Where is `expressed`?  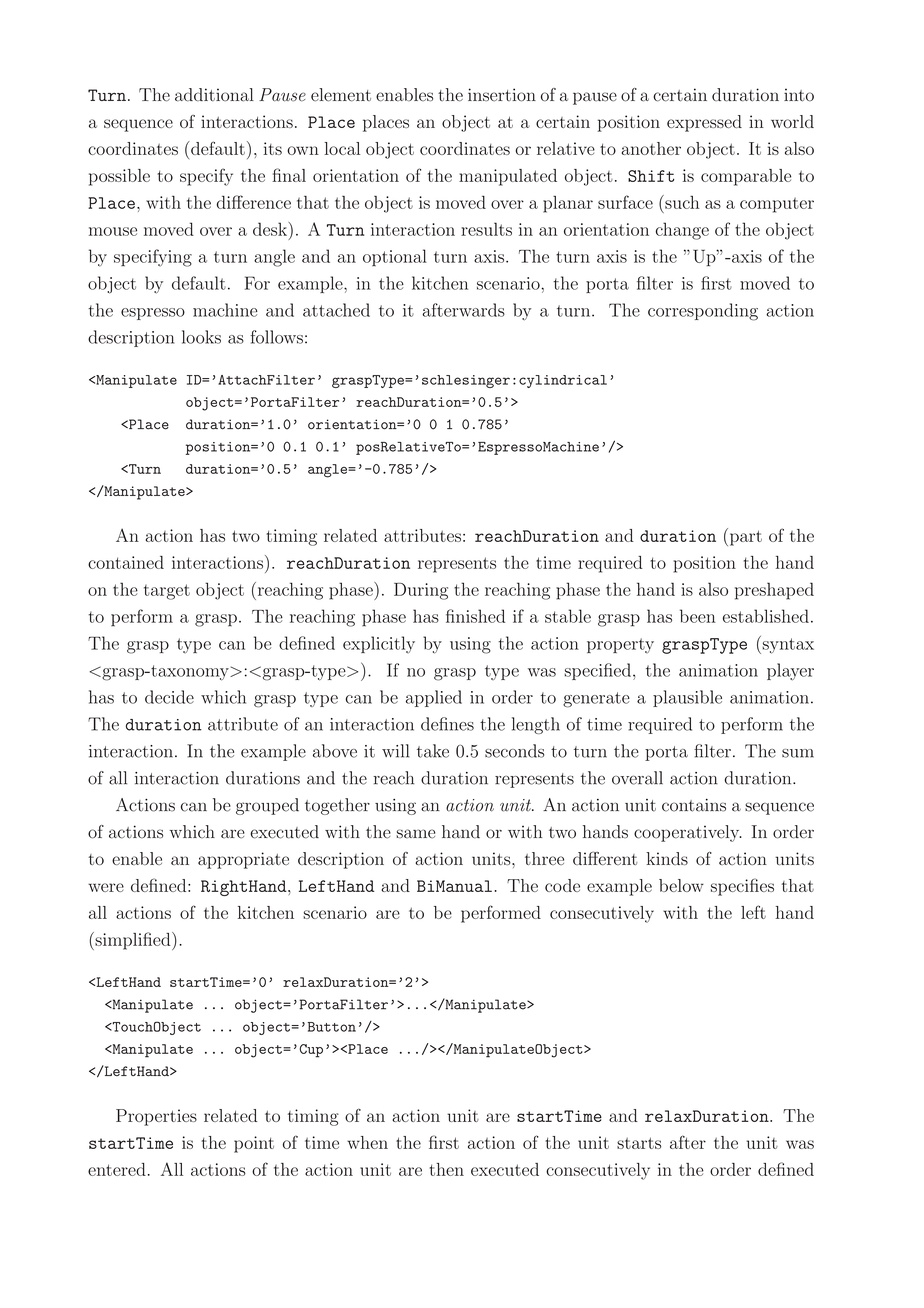
expressed is located at coordinates (704, 123).
